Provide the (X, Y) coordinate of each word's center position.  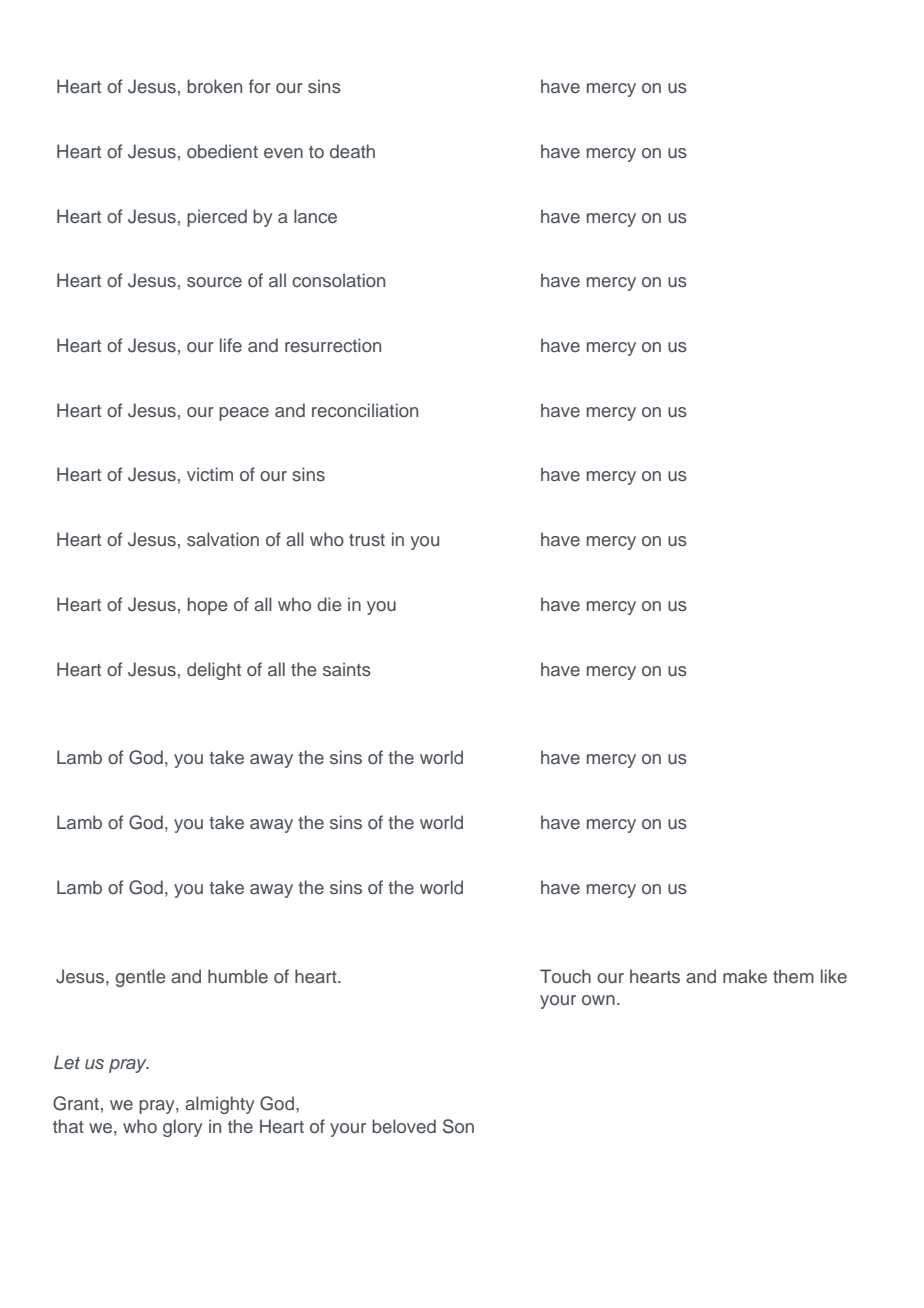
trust (367, 540)
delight (214, 671)
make (745, 976)
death (352, 151)
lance (315, 216)
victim (210, 474)
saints (347, 669)
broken (214, 86)
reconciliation (365, 410)
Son (458, 1126)
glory (183, 1128)
